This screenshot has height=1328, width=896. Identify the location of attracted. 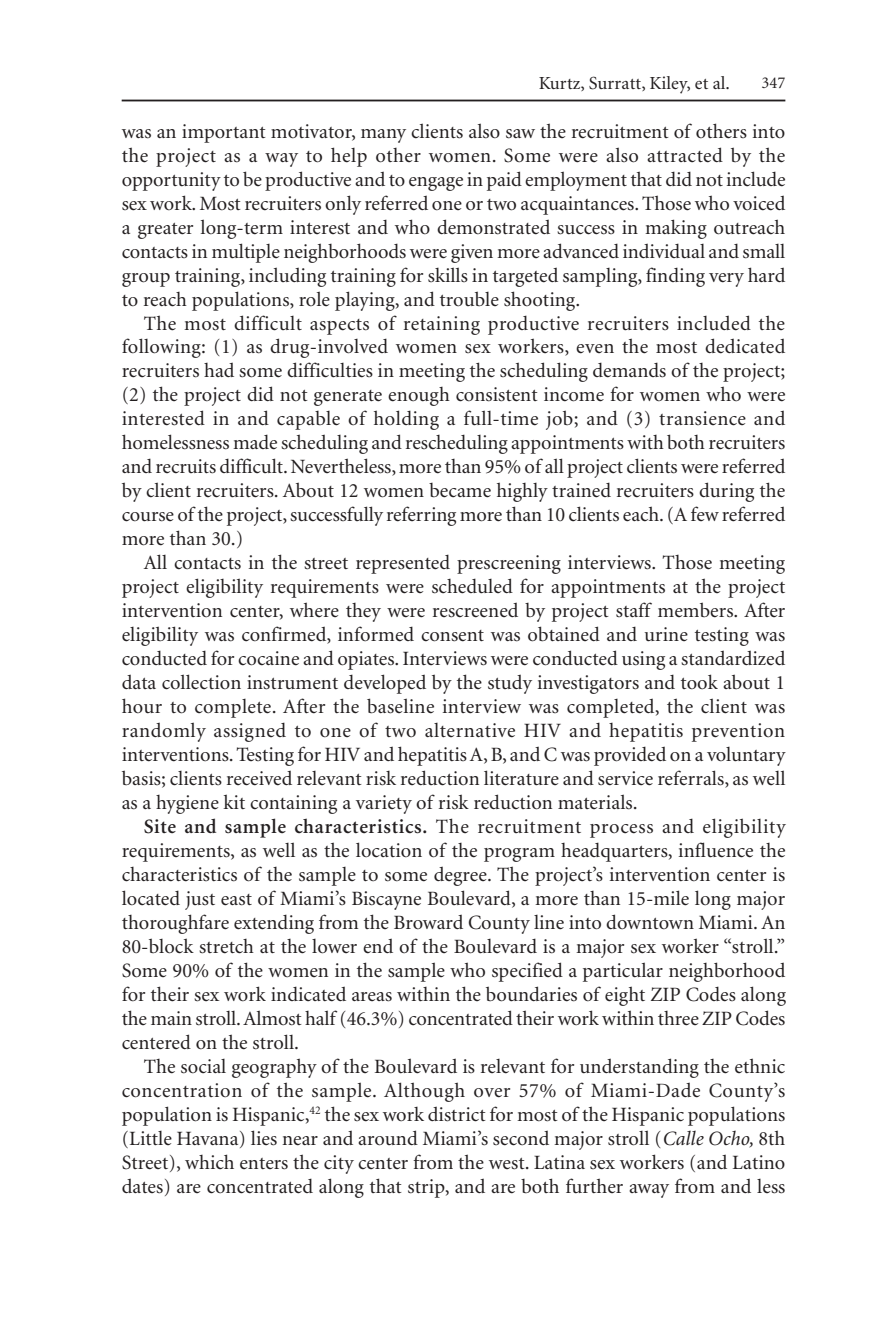
(685, 155).
